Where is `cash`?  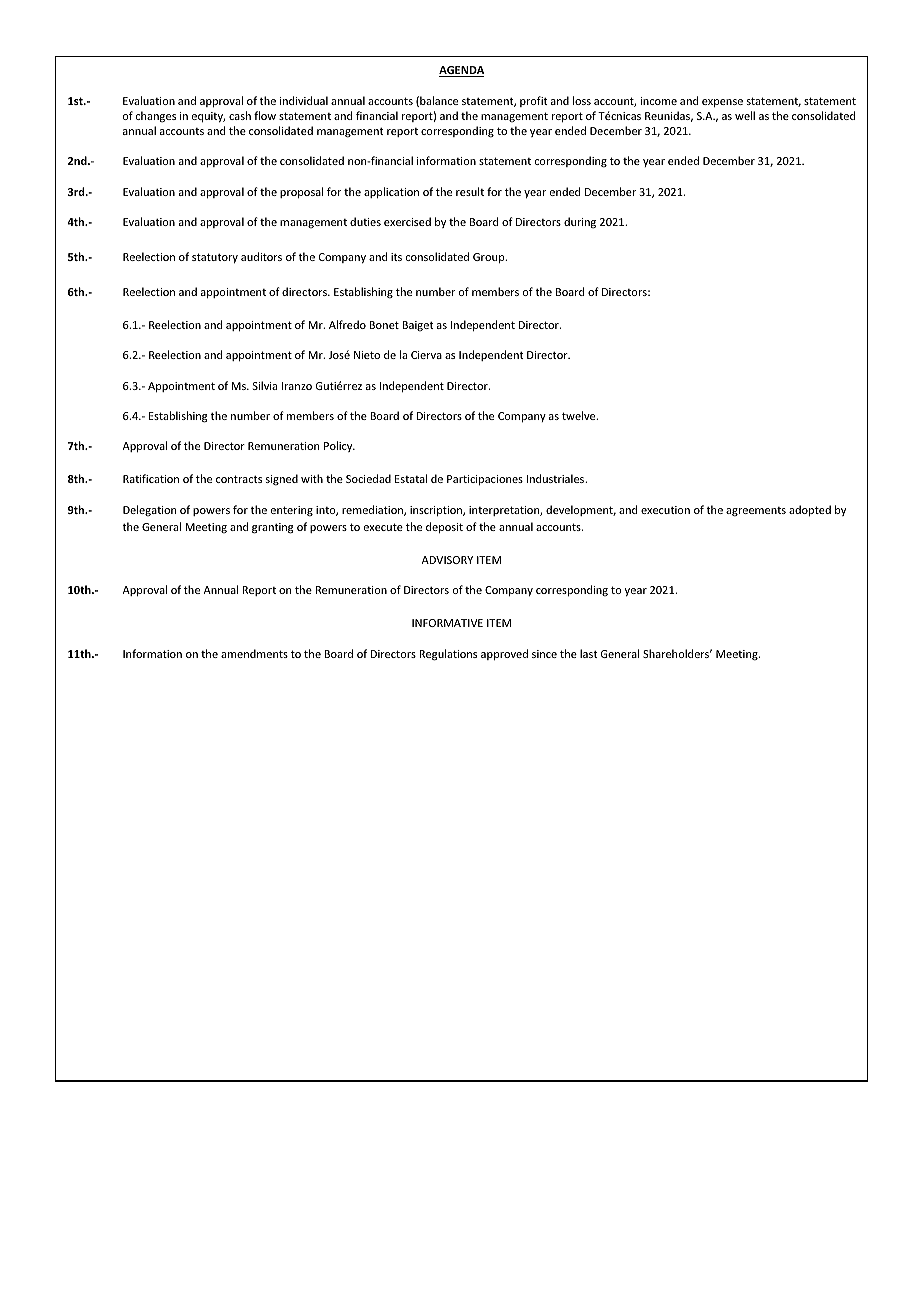
cash is located at coordinates (240, 115).
